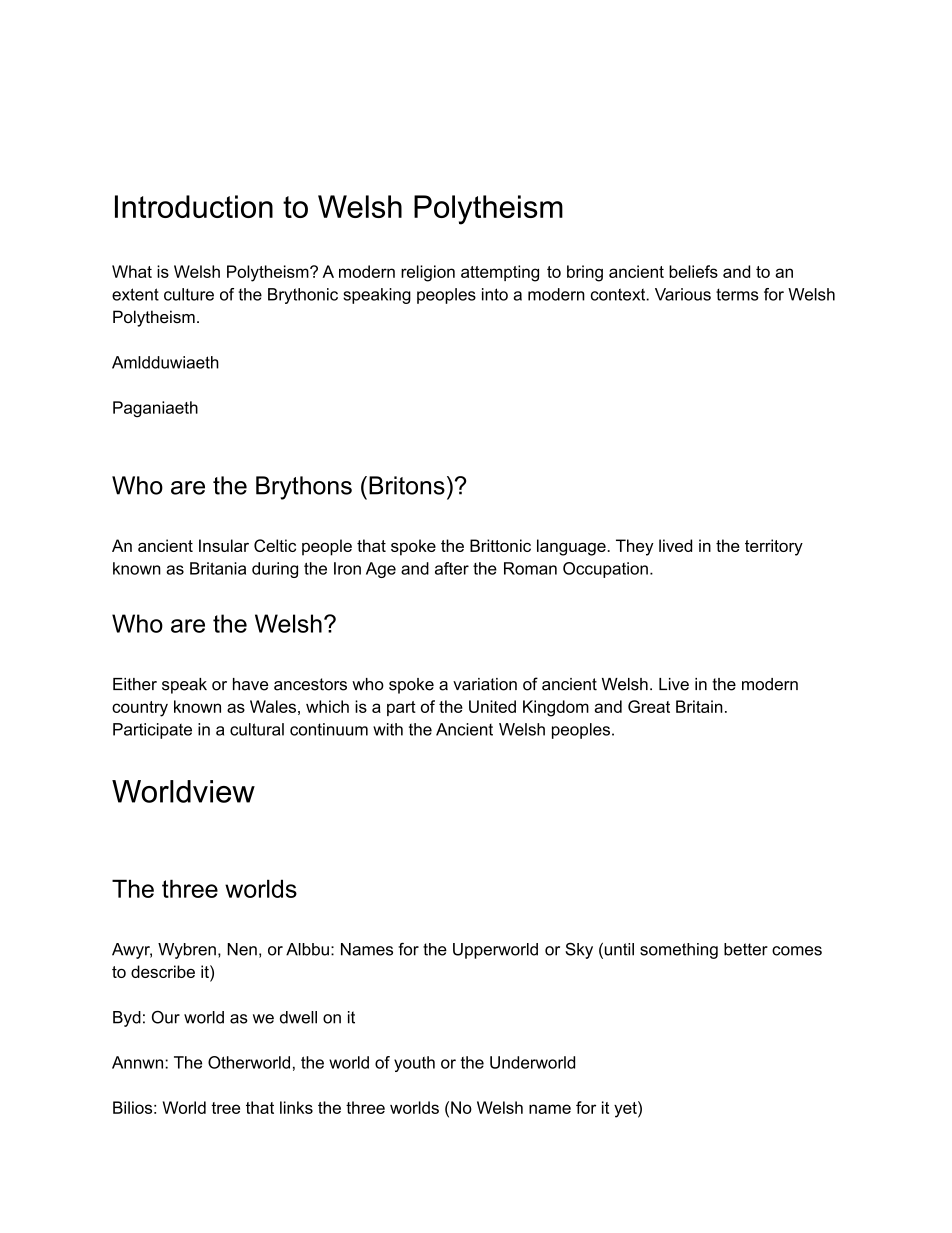  I want to click on Introduction, so click(194, 206).
